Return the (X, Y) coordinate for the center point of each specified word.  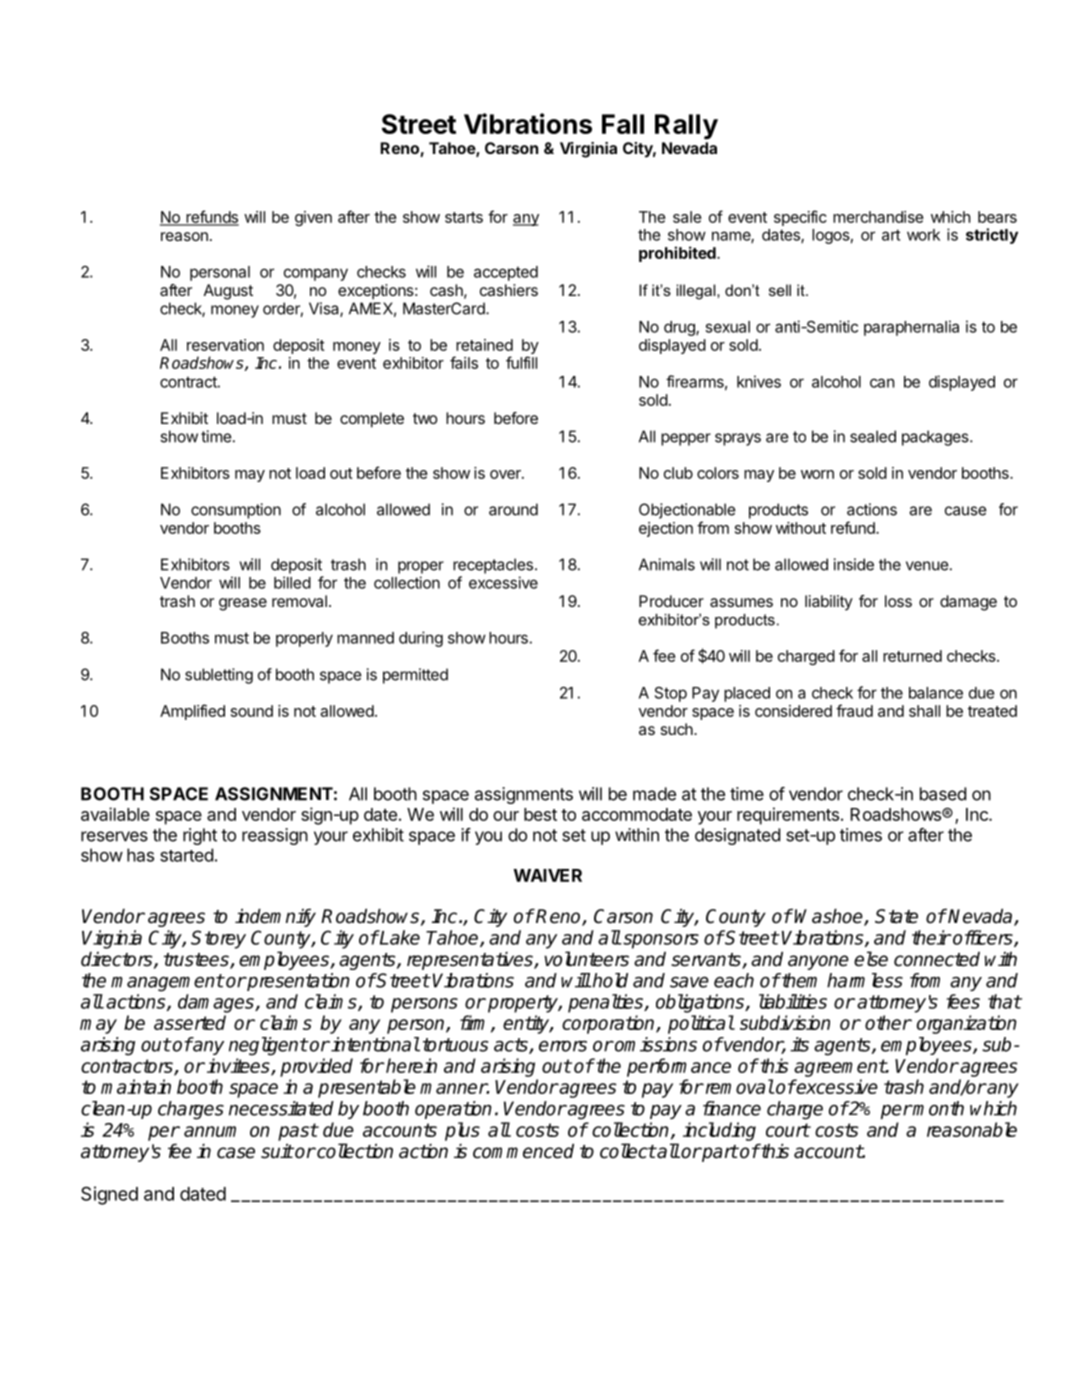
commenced (523, 1151)
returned (912, 656)
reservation (225, 345)
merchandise (878, 217)
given (313, 218)
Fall (623, 124)
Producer (671, 601)
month (937, 1108)
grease (243, 604)
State (896, 916)
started (186, 855)
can (882, 383)
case (236, 1153)
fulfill (521, 362)
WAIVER (548, 875)
